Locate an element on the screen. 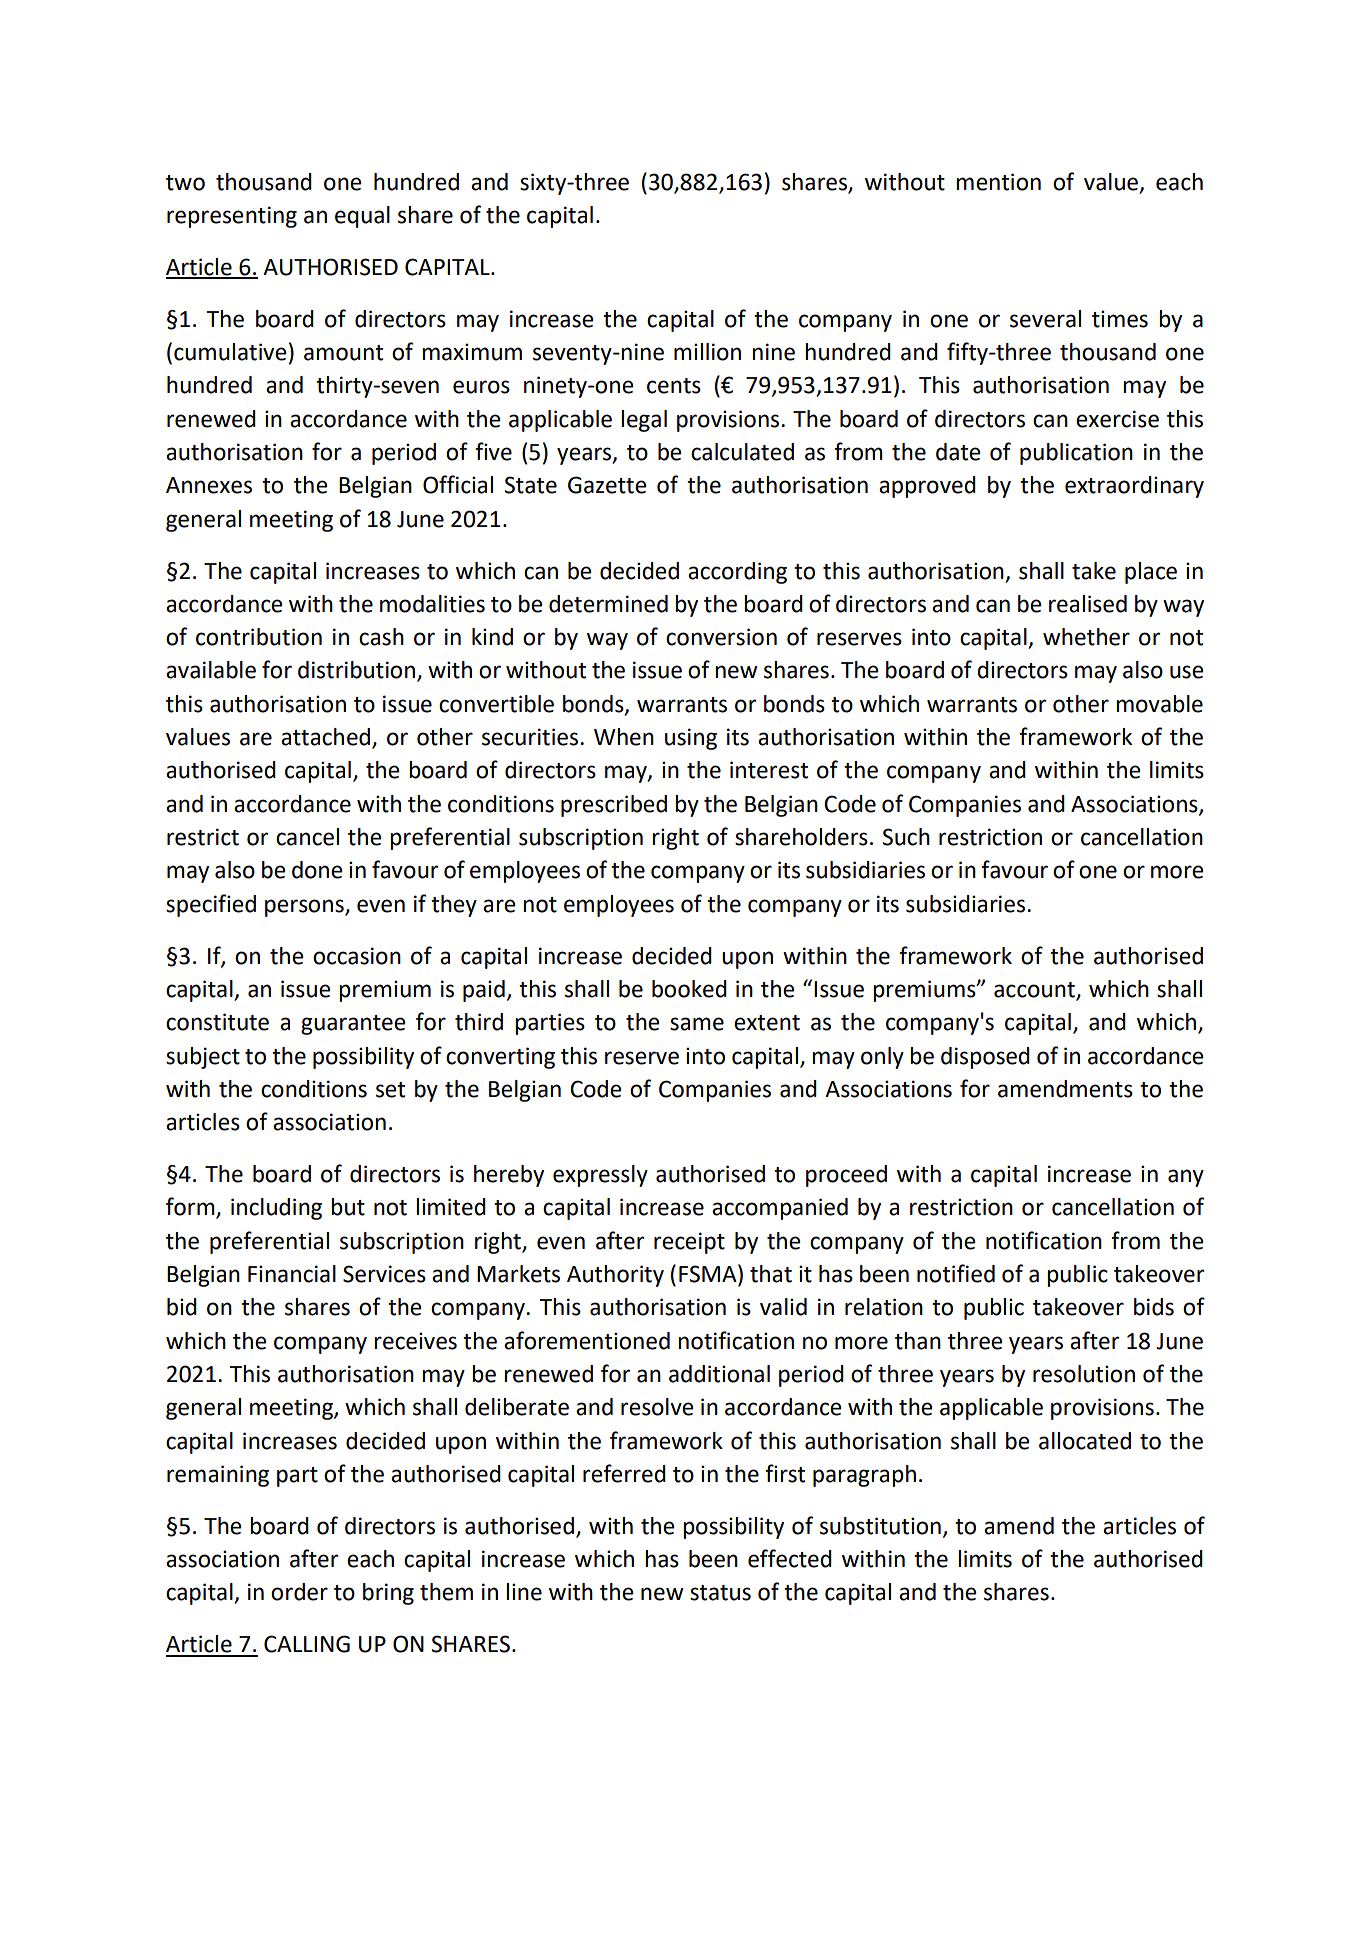 This screenshot has height=1937, width=1370. several is located at coordinates (1045, 319).
